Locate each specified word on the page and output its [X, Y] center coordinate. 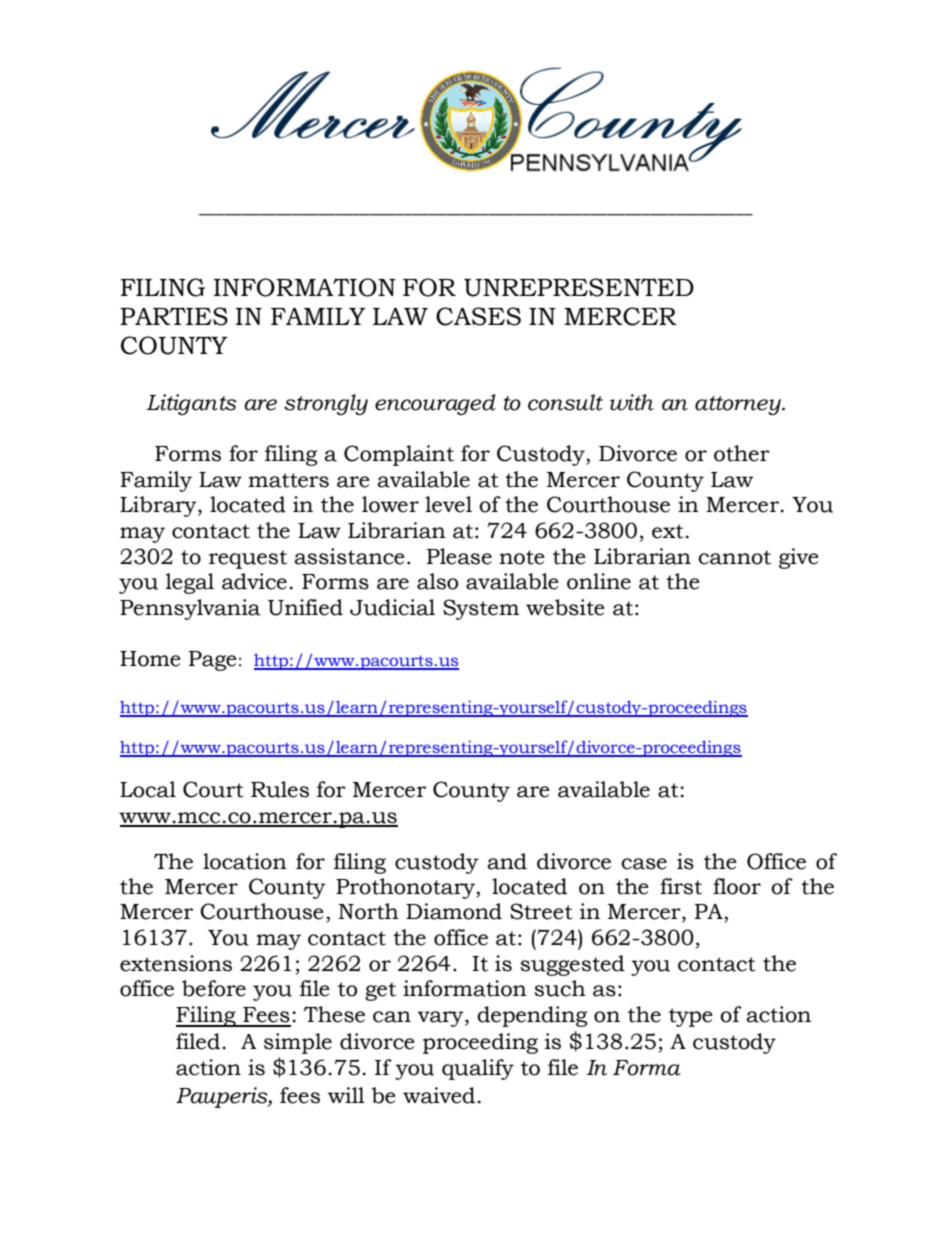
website [565, 607]
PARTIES [174, 316]
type [691, 1017]
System [481, 609]
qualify [478, 1069]
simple [298, 1043]
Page [213, 661]
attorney [739, 405]
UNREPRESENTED [579, 287]
